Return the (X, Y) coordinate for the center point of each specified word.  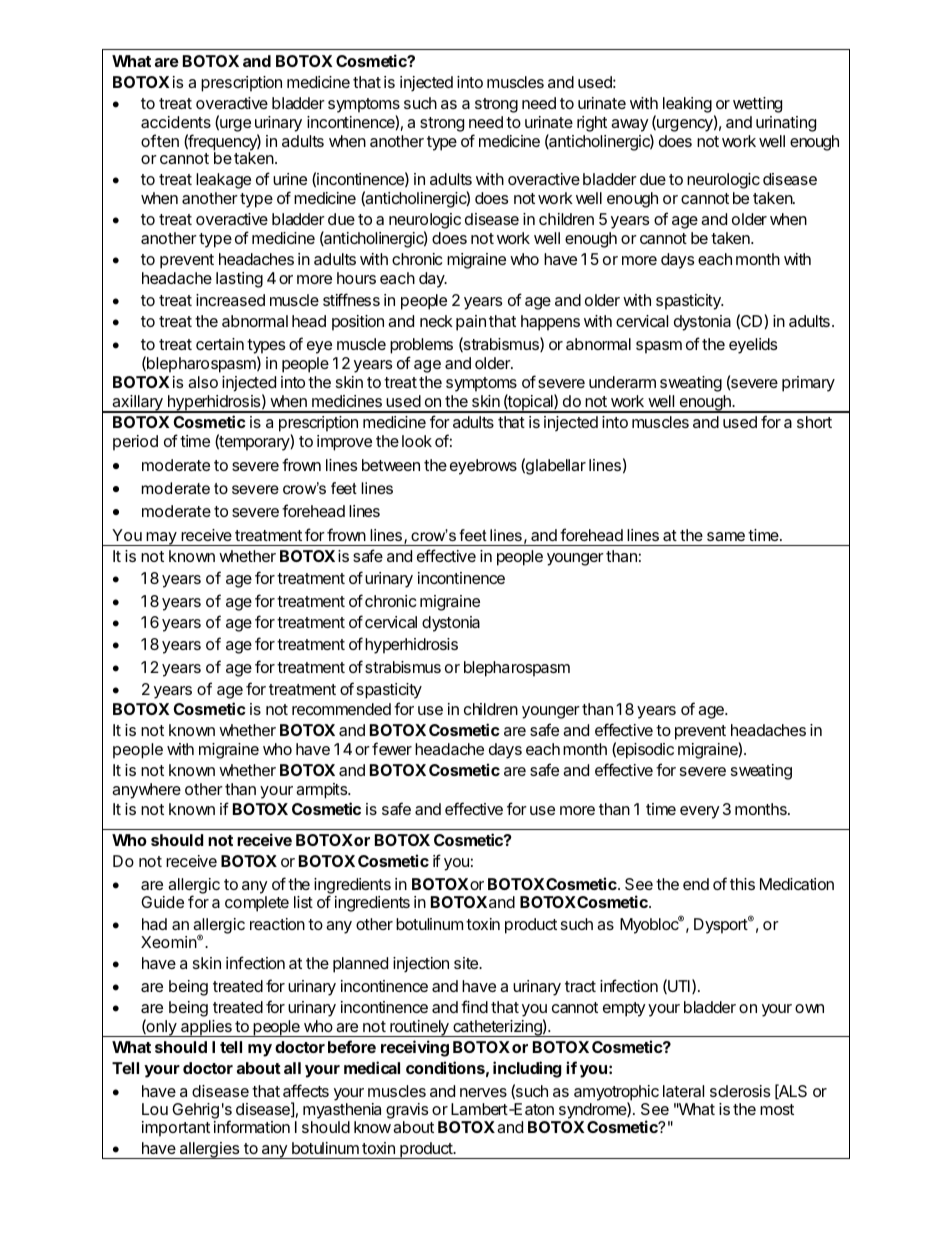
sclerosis (740, 1091)
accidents (176, 122)
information (252, 1126)
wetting (757, 105)
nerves (483, 1092)
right (592, 124)
